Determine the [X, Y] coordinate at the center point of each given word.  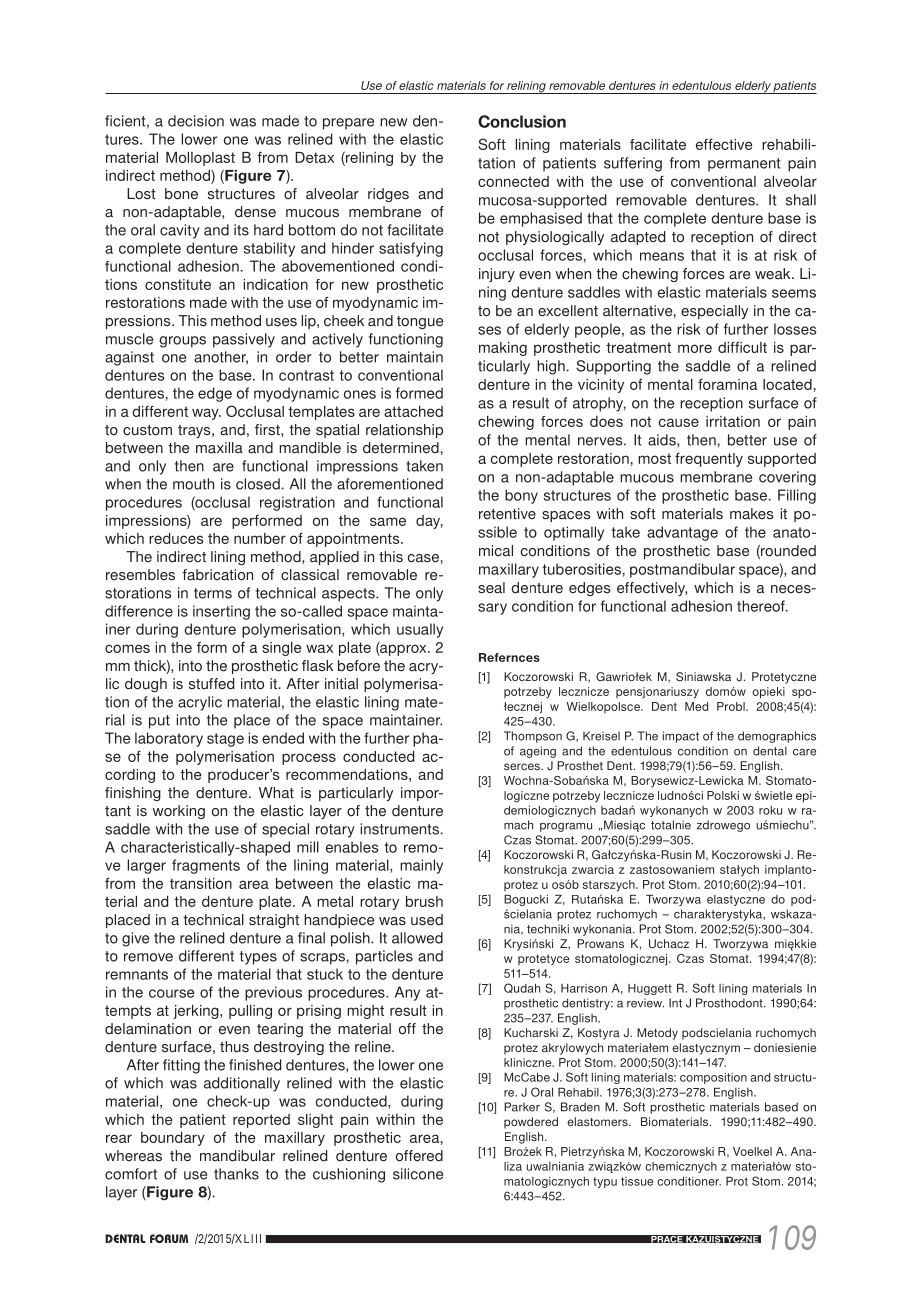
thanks [236, 1174]
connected [513, 181]
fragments [206, 866]
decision [196, 121]
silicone [418, 1174]
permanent [744, 165]
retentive [507, 514]
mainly [421, 866]
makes [751, 514]
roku [770, 810]
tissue [637, 1181]
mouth [193, 484]
